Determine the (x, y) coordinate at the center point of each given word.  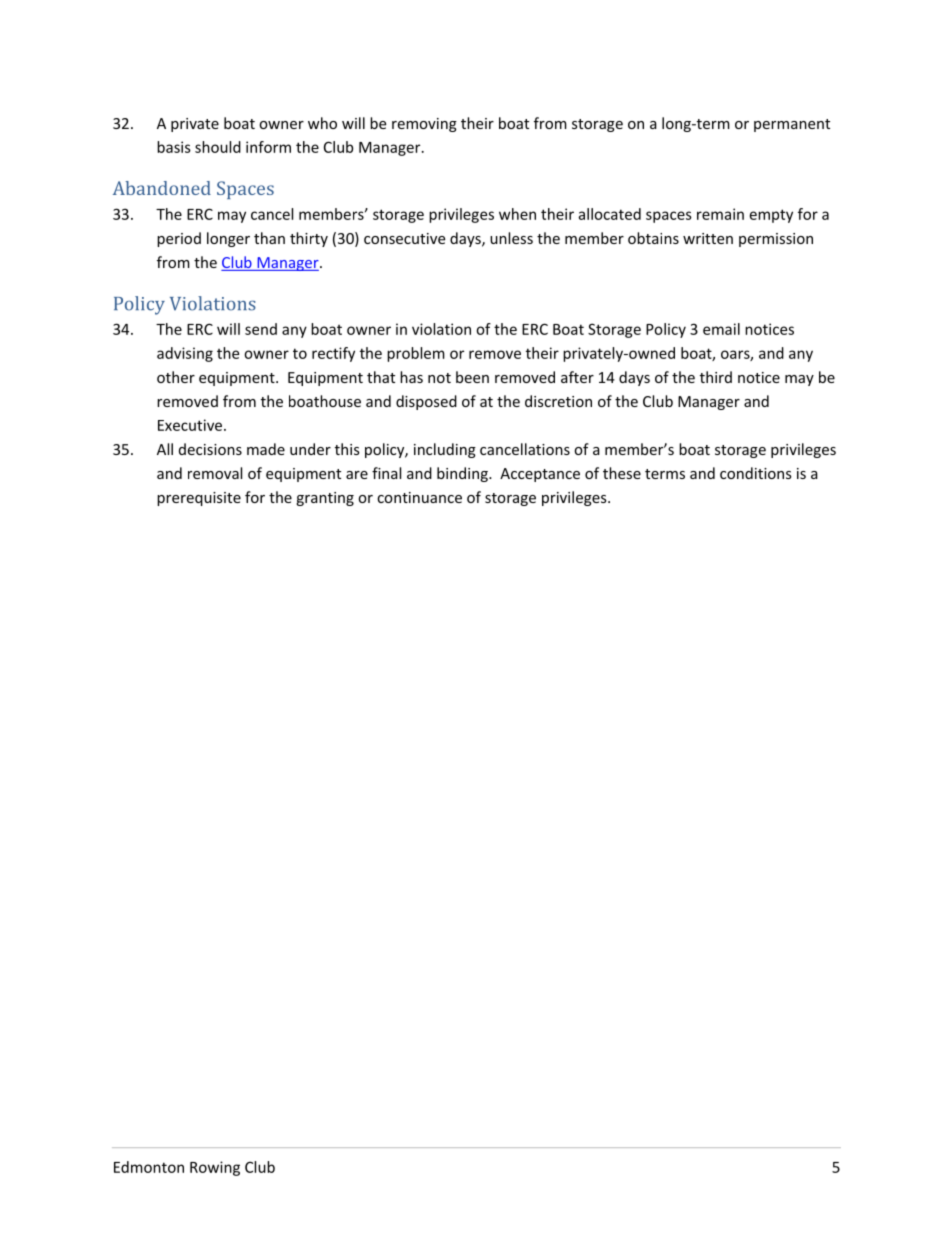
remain (720, 214)
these (622, 473)
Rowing (215, 1168)
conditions (756, 473)
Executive (191, 425)
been (472, 377)
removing (424, 125)
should (218, 147)
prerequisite (199, 499)
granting (325, 499)
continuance (419, 497)
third (716, 377)
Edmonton (149, 1167)
